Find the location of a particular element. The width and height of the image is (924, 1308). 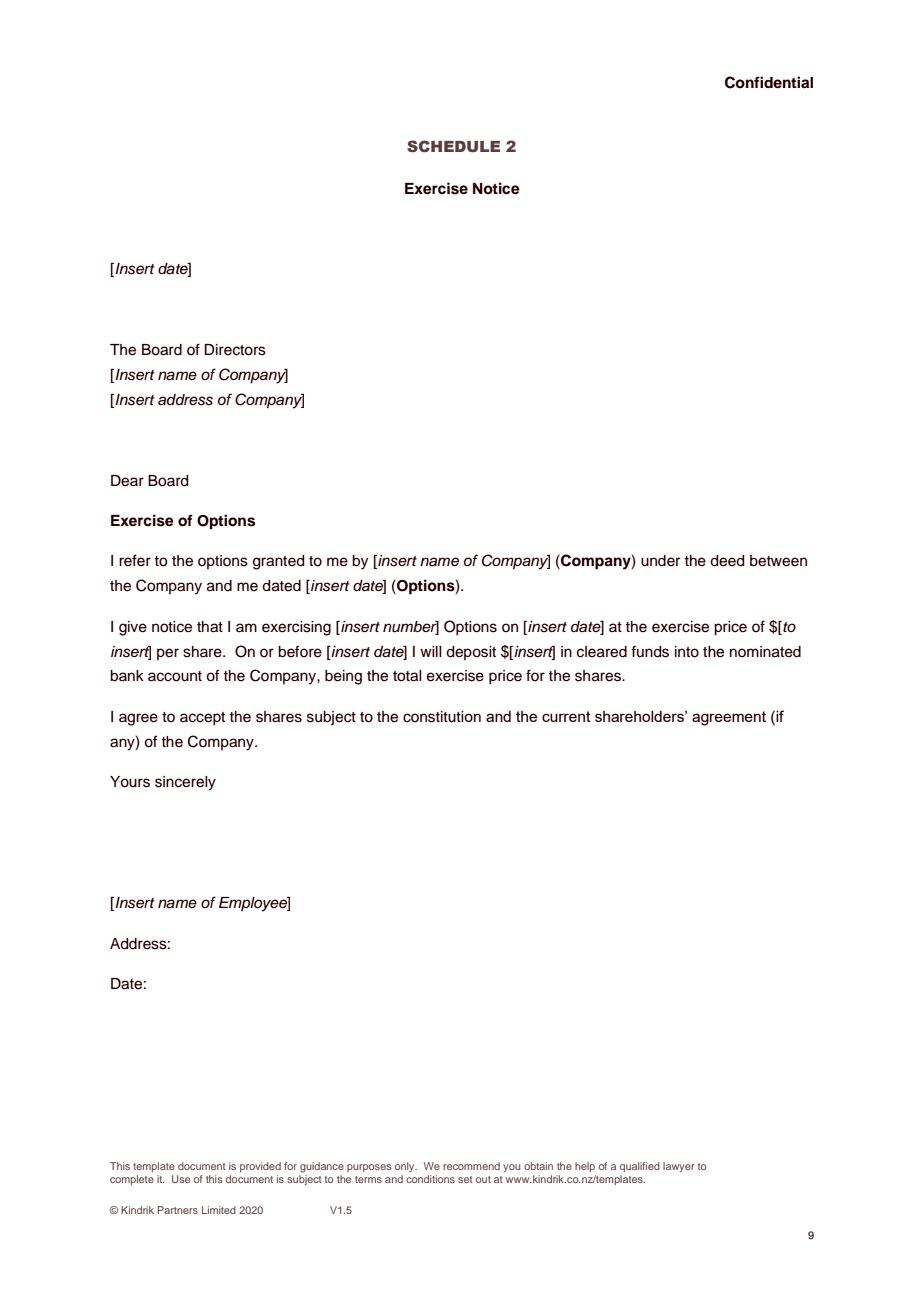

Directors is located at coordinates (235, 350).
